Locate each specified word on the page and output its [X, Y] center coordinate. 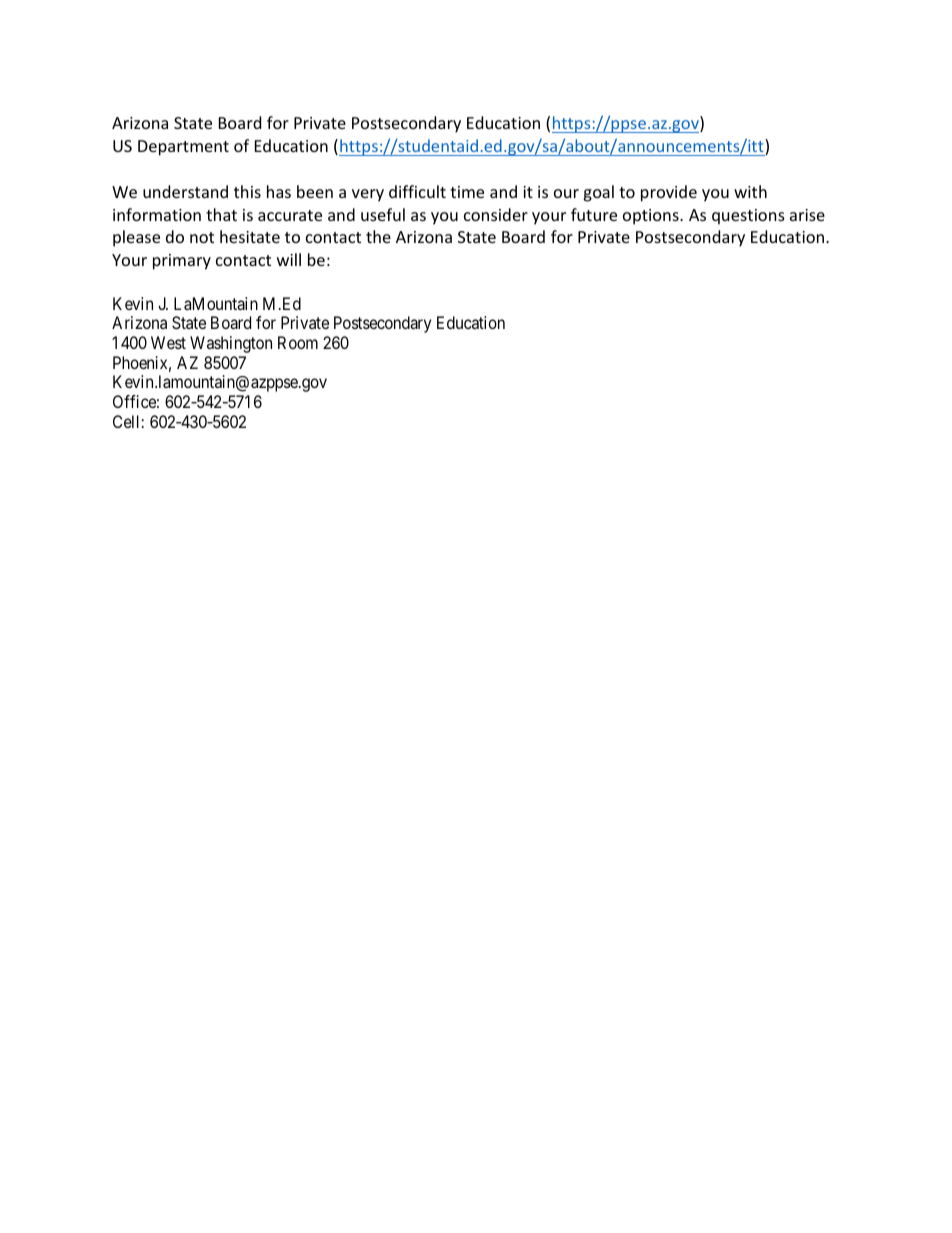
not [202, 237]
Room [298, 342]
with [750, 191]
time [467, 192]
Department [183, 148]
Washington [231, 344]
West [168, 342]
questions [748, 217]
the [378, 236]
